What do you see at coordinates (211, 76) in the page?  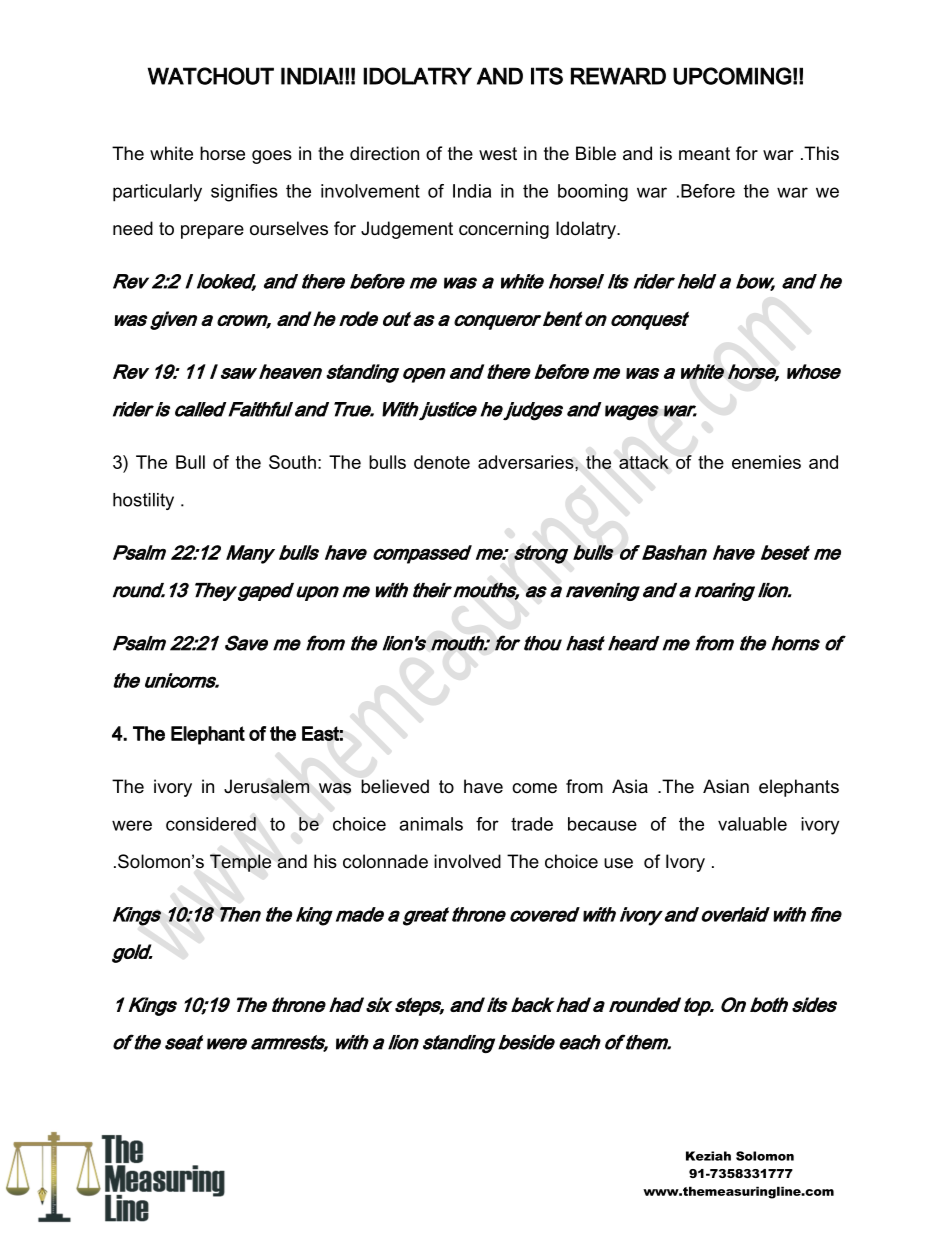 I see `WATCHOUT` at bounding box center [211, 76].
